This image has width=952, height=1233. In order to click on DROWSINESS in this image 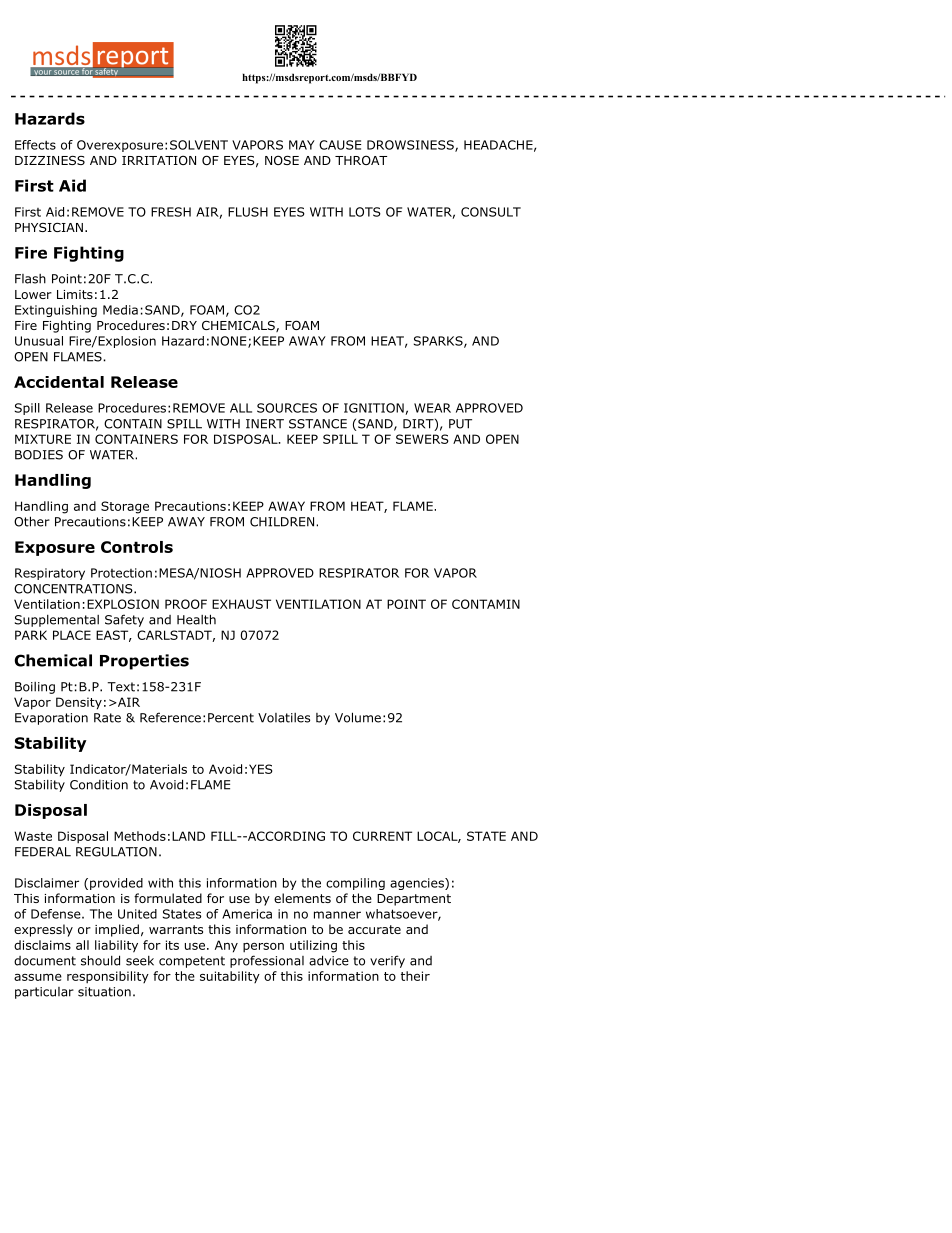, I will do `click(411, 146)`.
